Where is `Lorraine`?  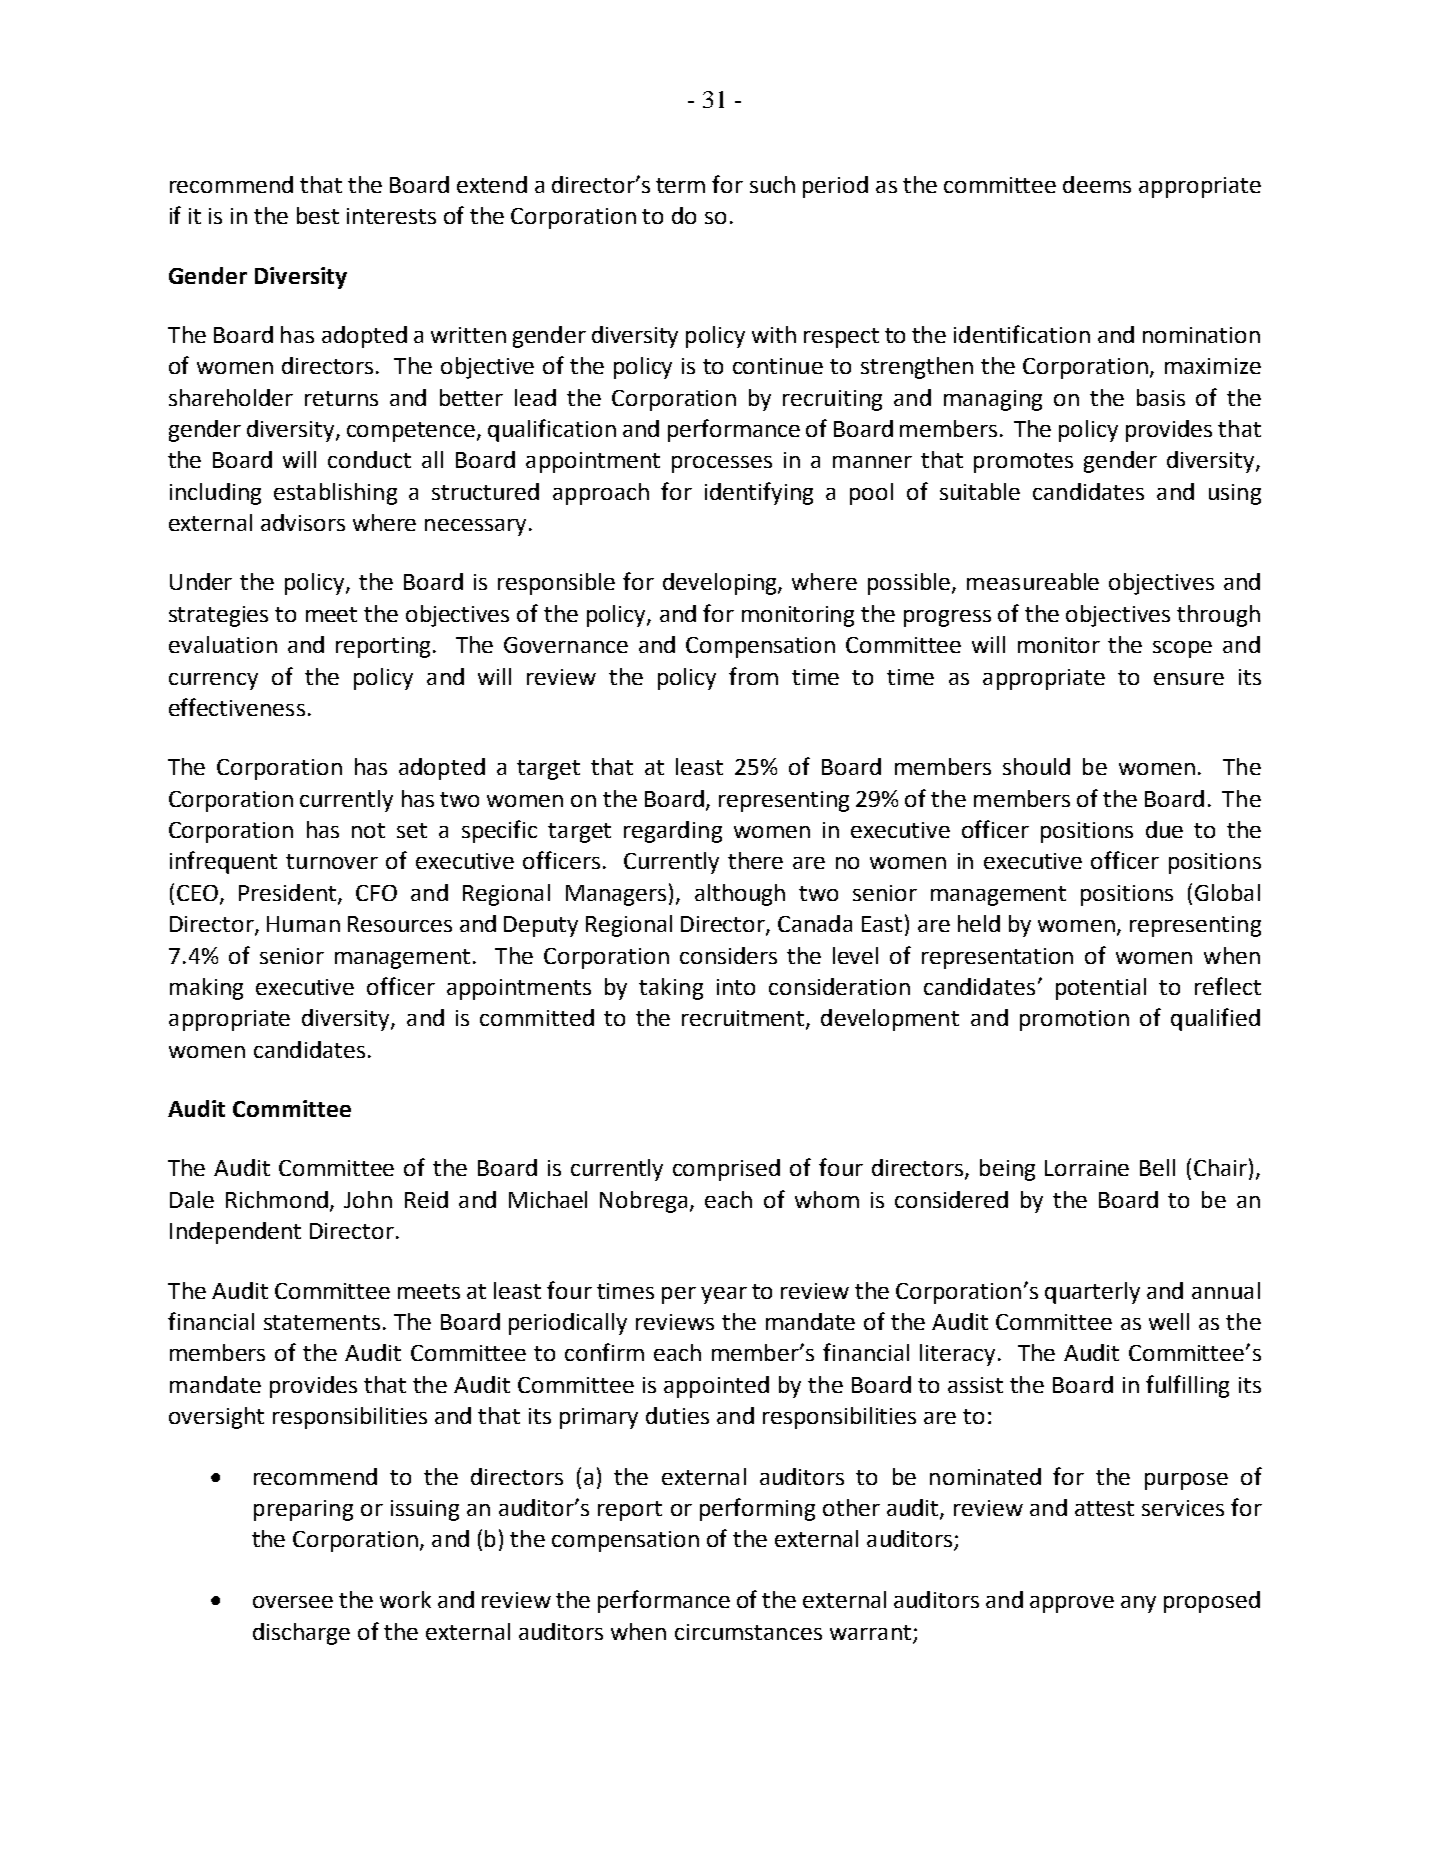 Lorraine is located at coordinates (1087, 1168).
